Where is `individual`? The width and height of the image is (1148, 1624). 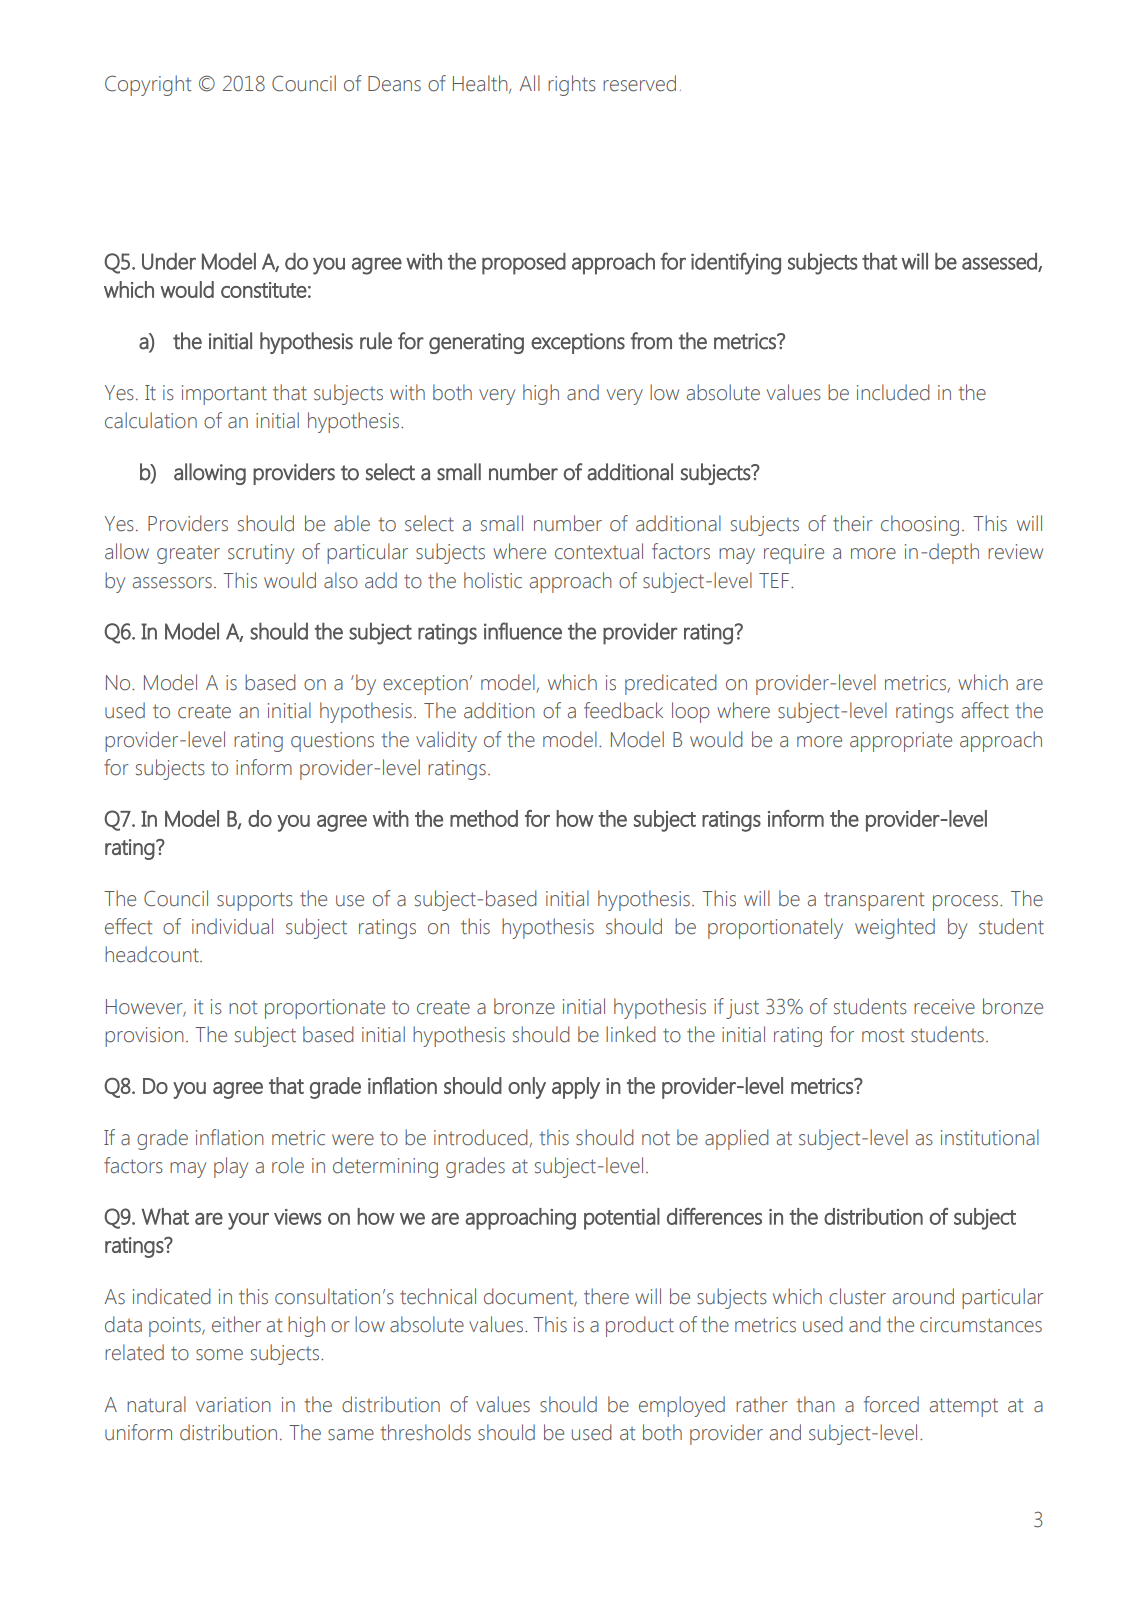
individual is located at coordinates (232, 926).
